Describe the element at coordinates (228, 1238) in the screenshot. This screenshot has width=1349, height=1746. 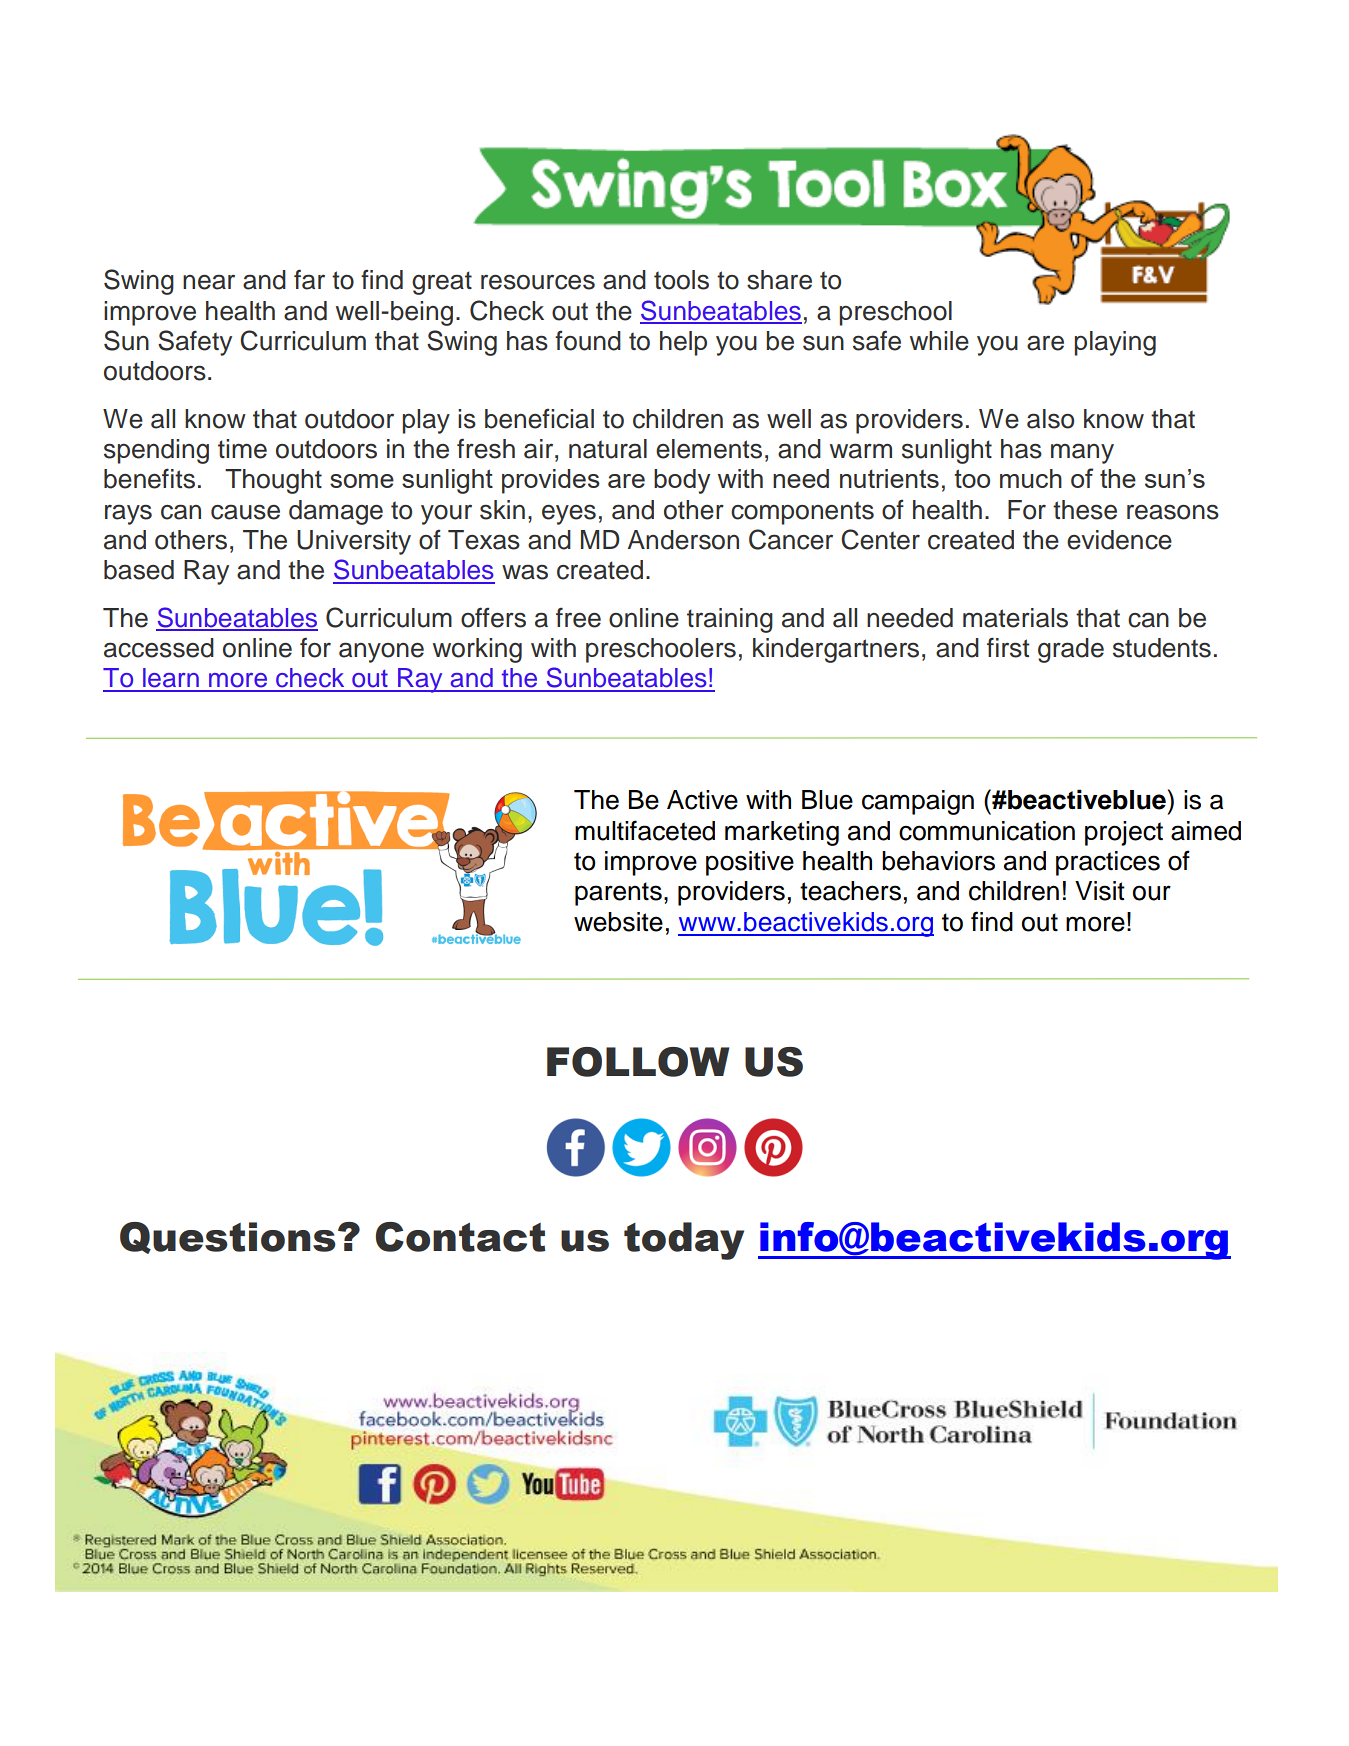
I see `Questions` at that location.
